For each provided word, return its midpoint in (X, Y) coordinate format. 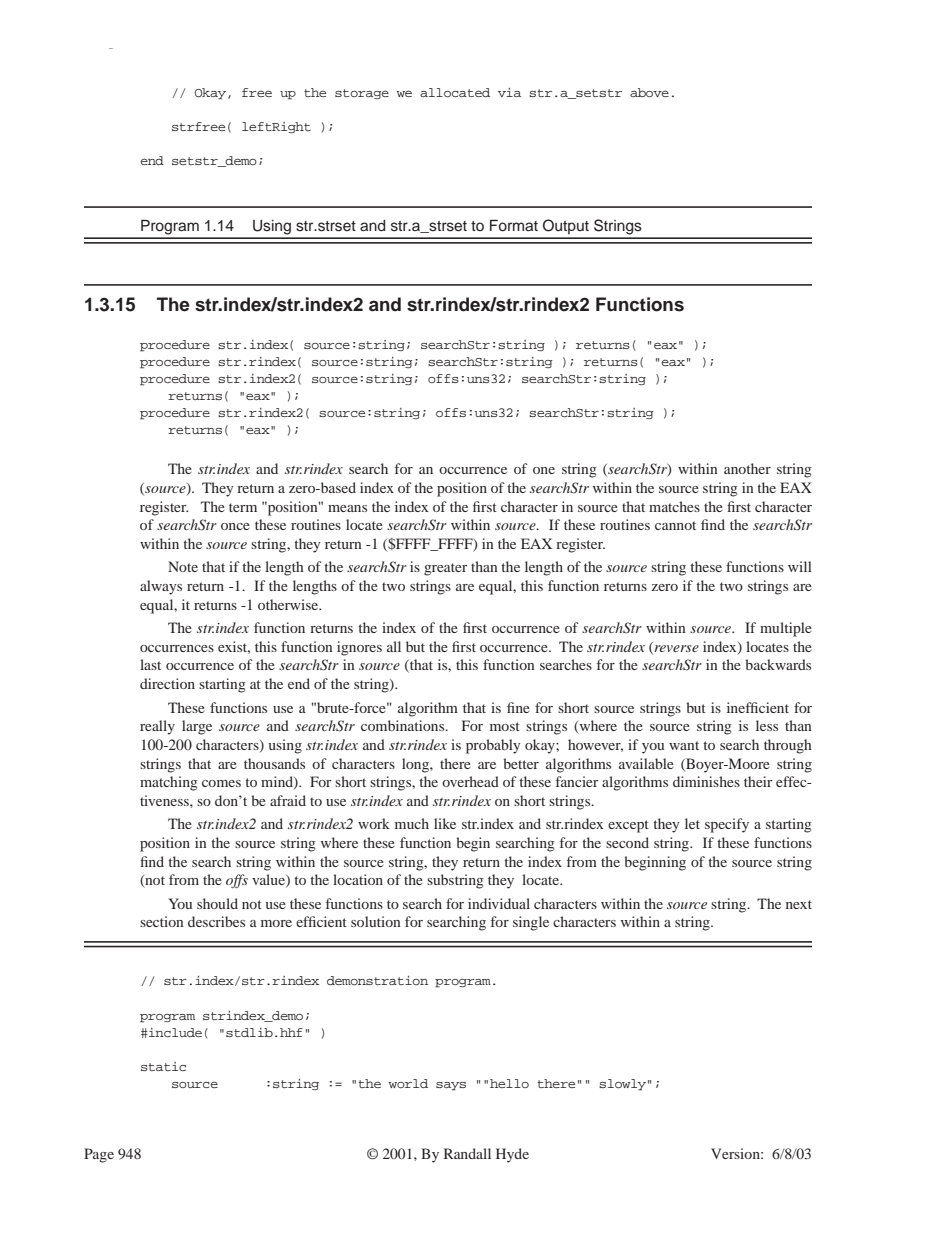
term (243, 507)
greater (446, 569)
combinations (404, 725)
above (649, 92)
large (197, 727)
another (747, 468)
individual (499, 903)
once (235, 526)
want (684, 745)
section (162, 921)
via (509, 92)
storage (362, 94)
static (163, 1066)
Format (514, 225)
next (799, 904)
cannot (675, 525)
